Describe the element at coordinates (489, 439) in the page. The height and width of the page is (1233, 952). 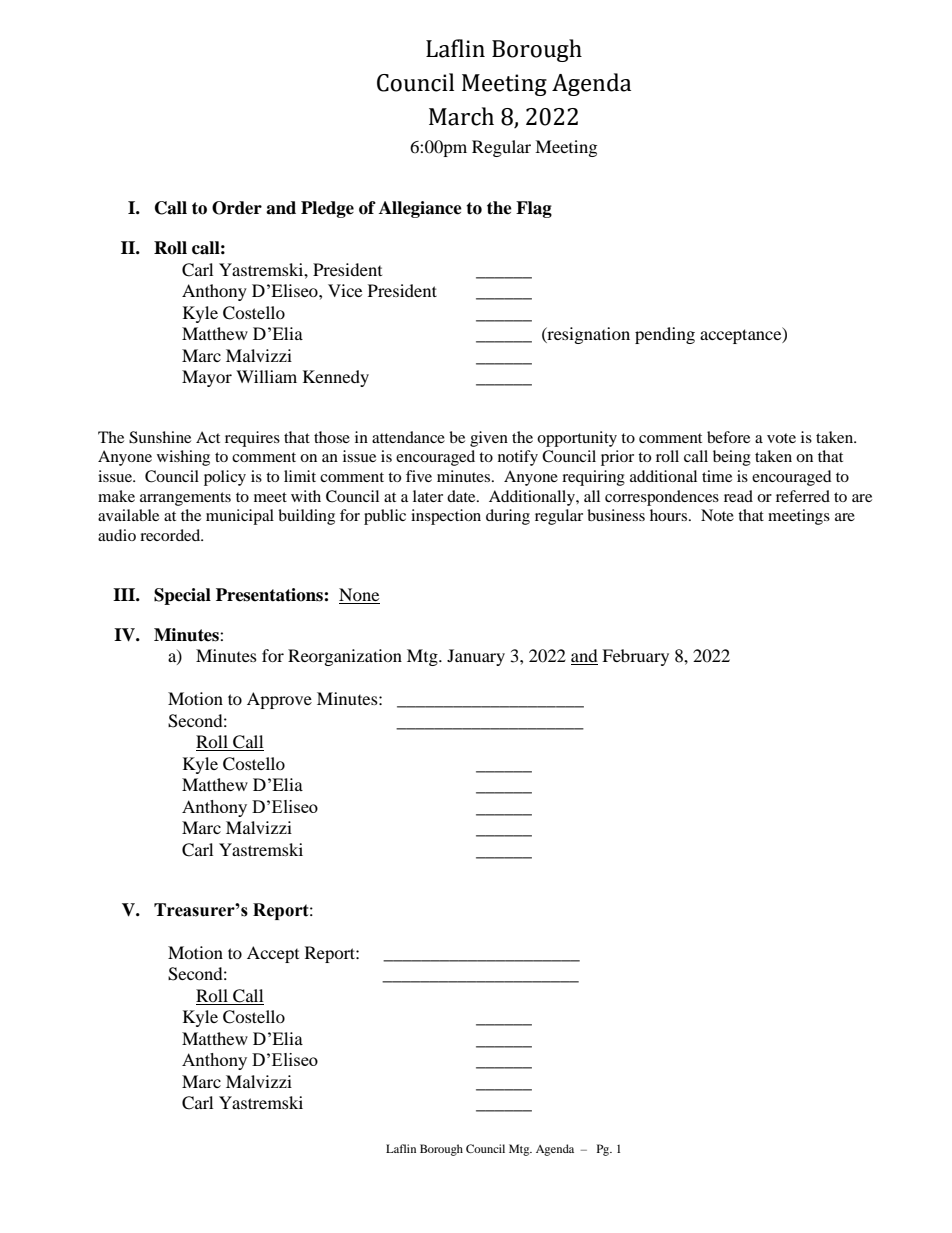
I see `given` at that location.
